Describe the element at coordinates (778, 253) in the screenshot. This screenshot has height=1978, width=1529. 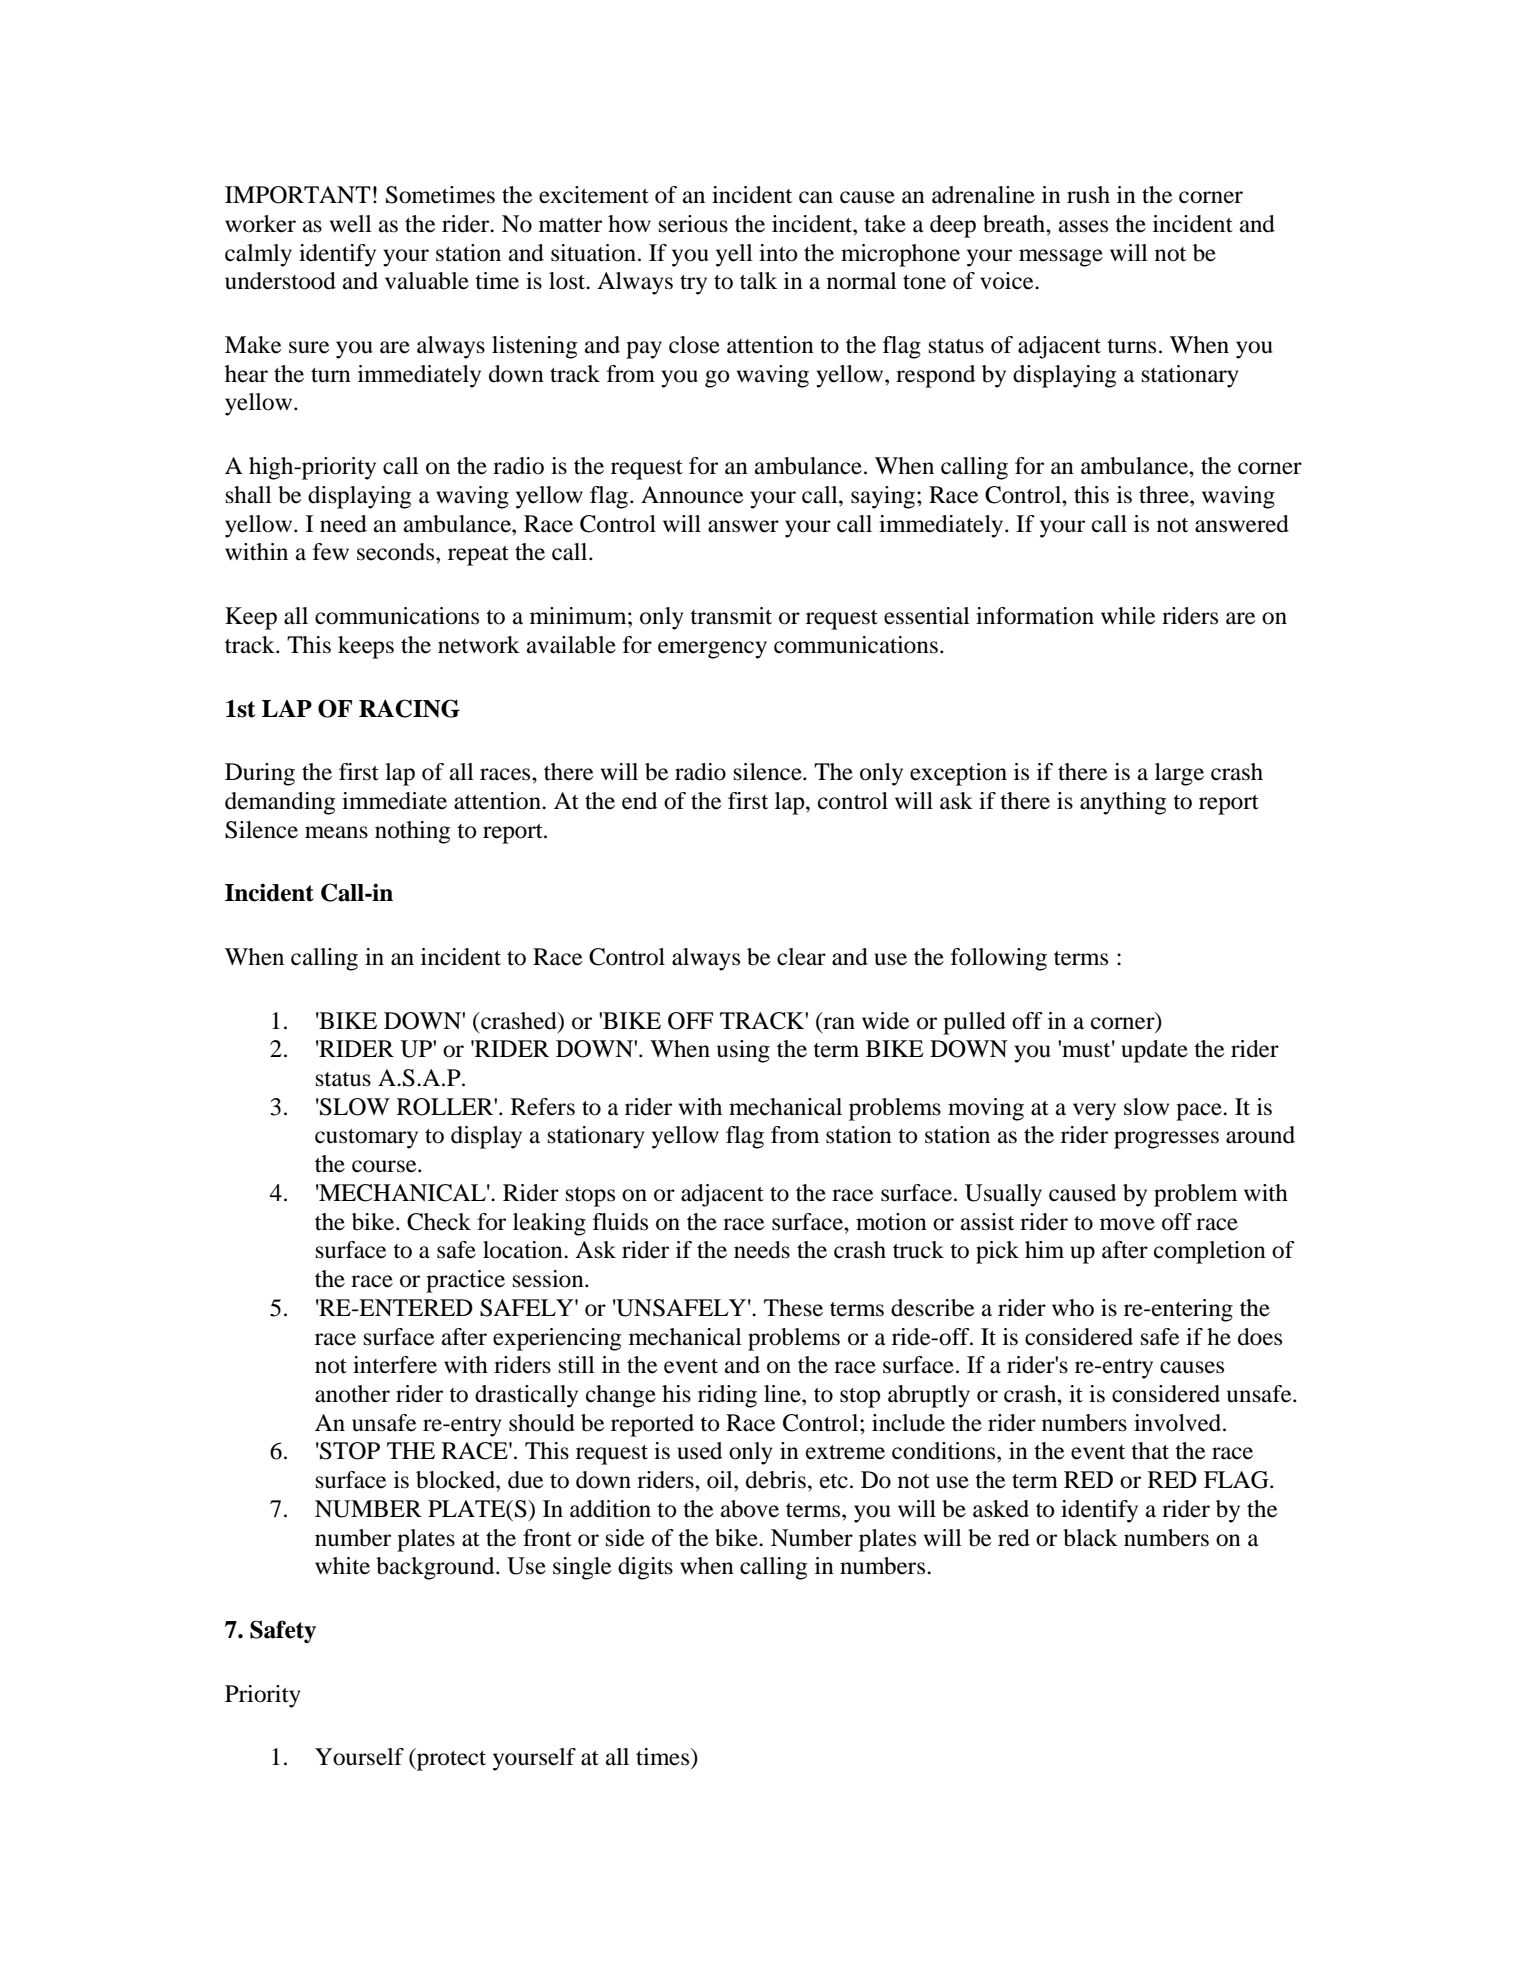
I see `into` at that location.
